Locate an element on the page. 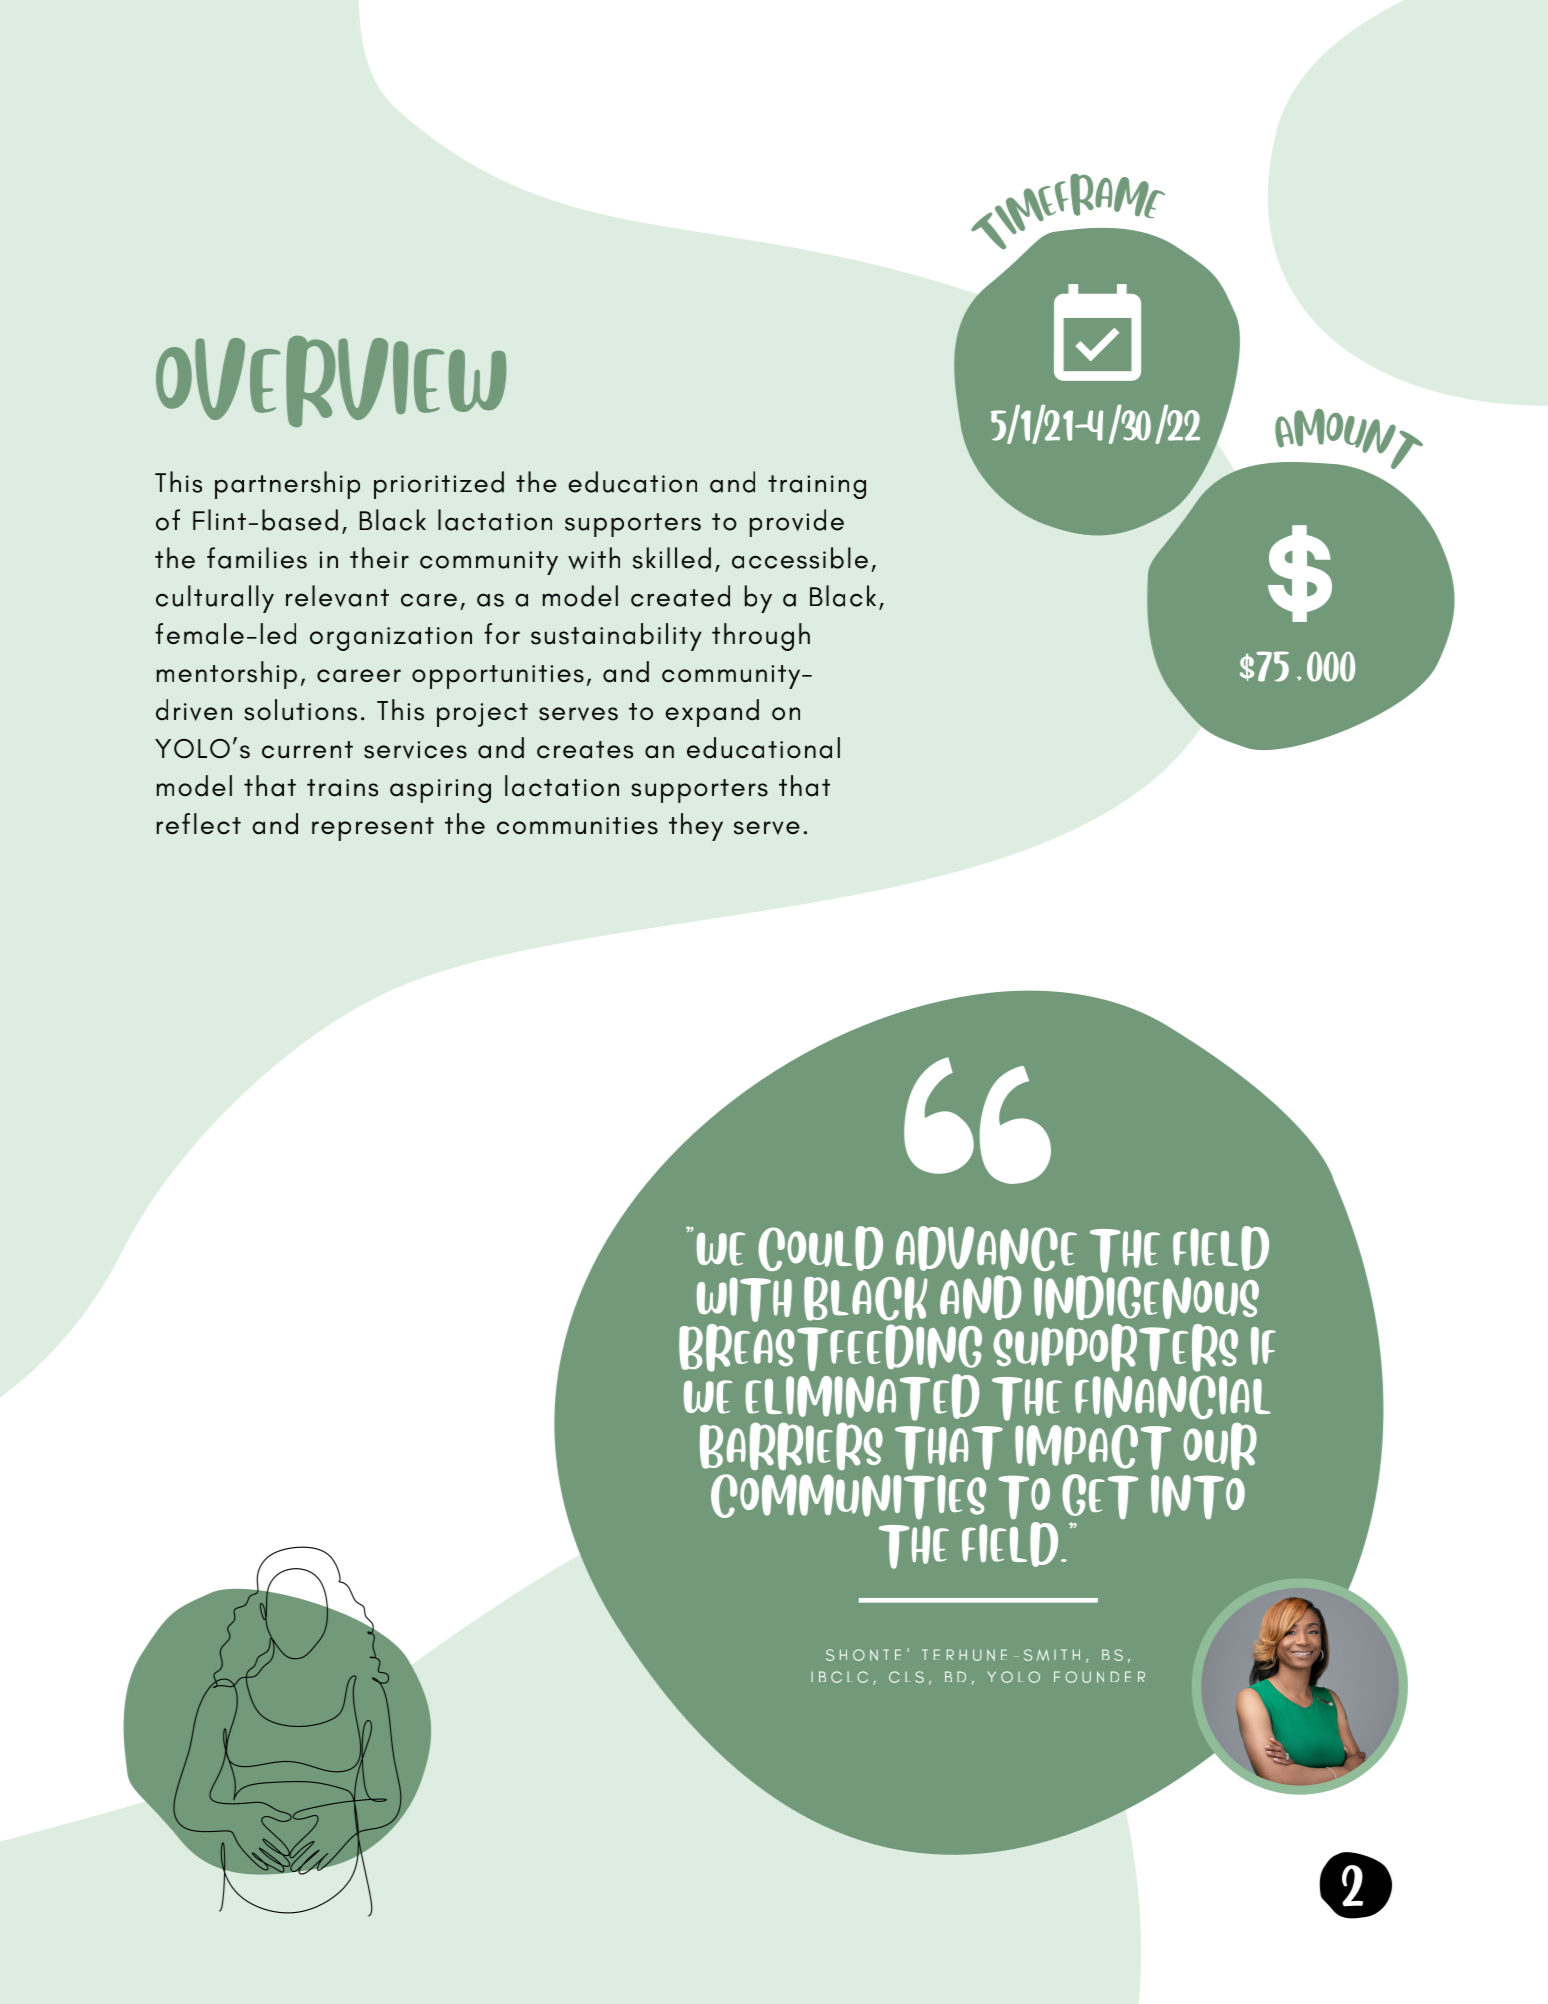  BARRIERS is located at coordinates (791, 1446).
